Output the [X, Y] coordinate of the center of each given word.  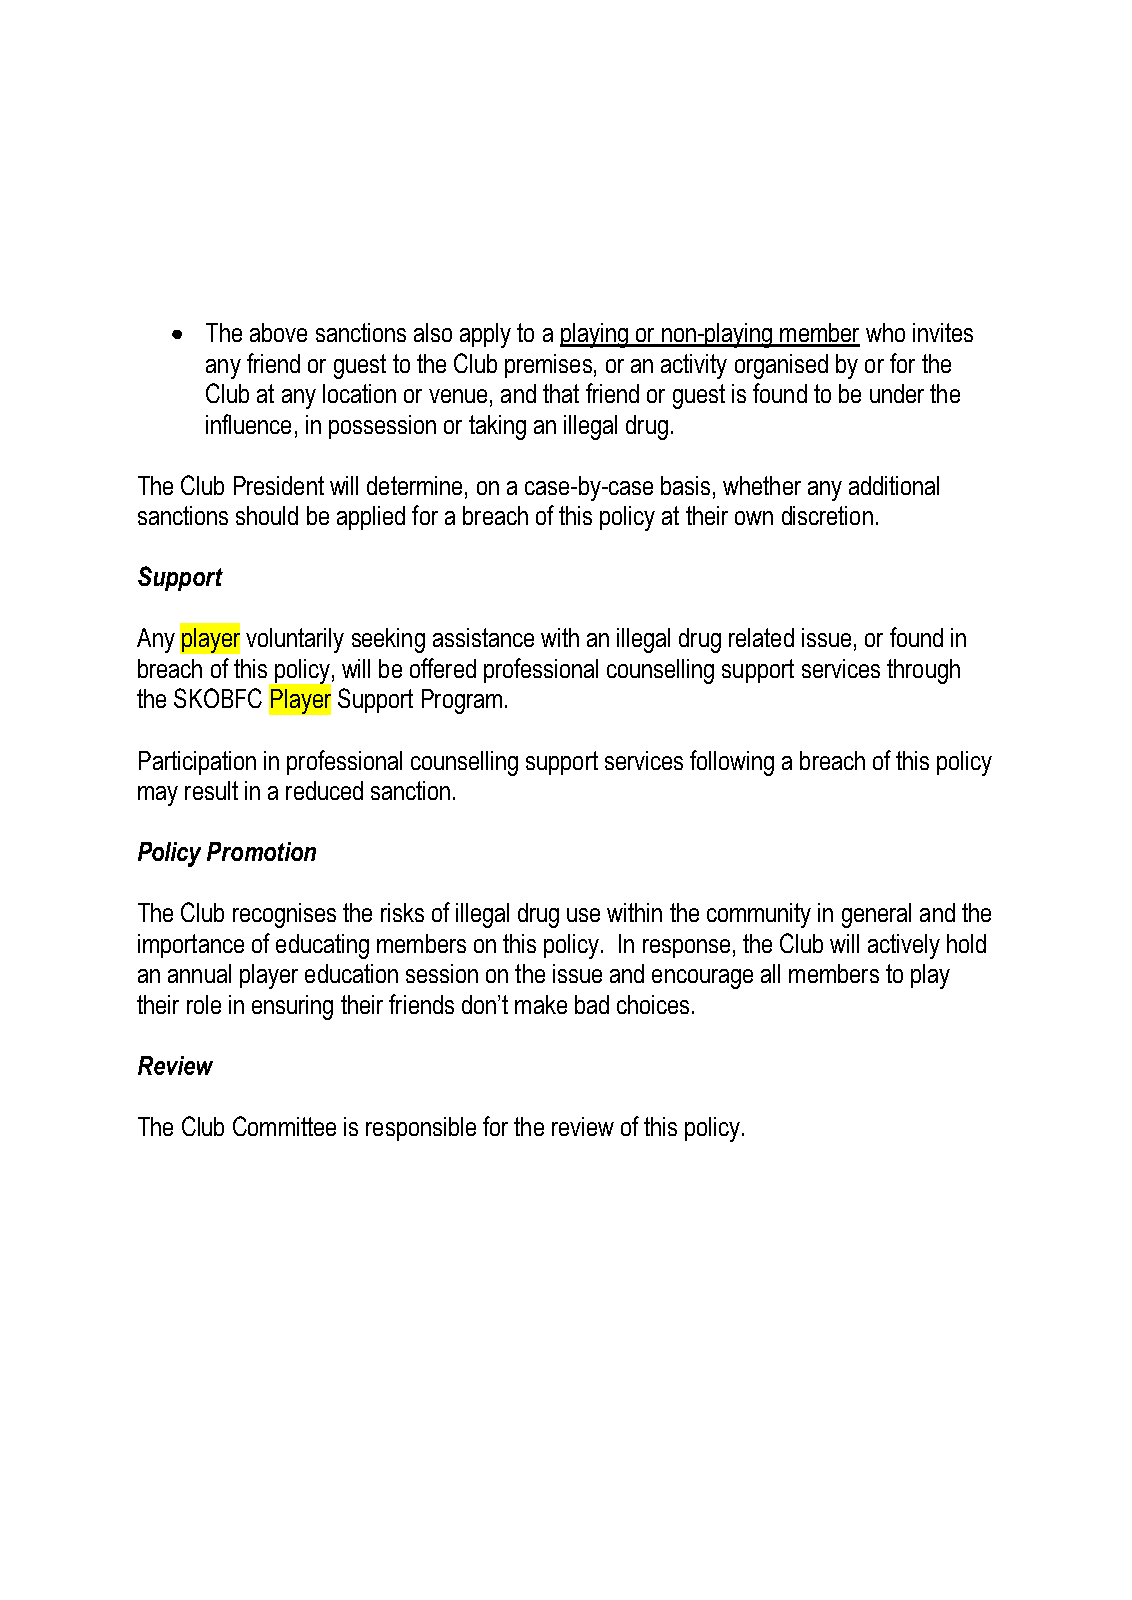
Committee [284, 1126]
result [211, 790]
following [732, 763]
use [583, 915]
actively [904, 946]
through [923, 671]
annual [199, 973]
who [885, 332]
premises [548, 366]
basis [685, 485]
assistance [483, 637]
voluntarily [295, 640]
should [267, 515]
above [278, 332]
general [876, 915]
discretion [827, 515]
